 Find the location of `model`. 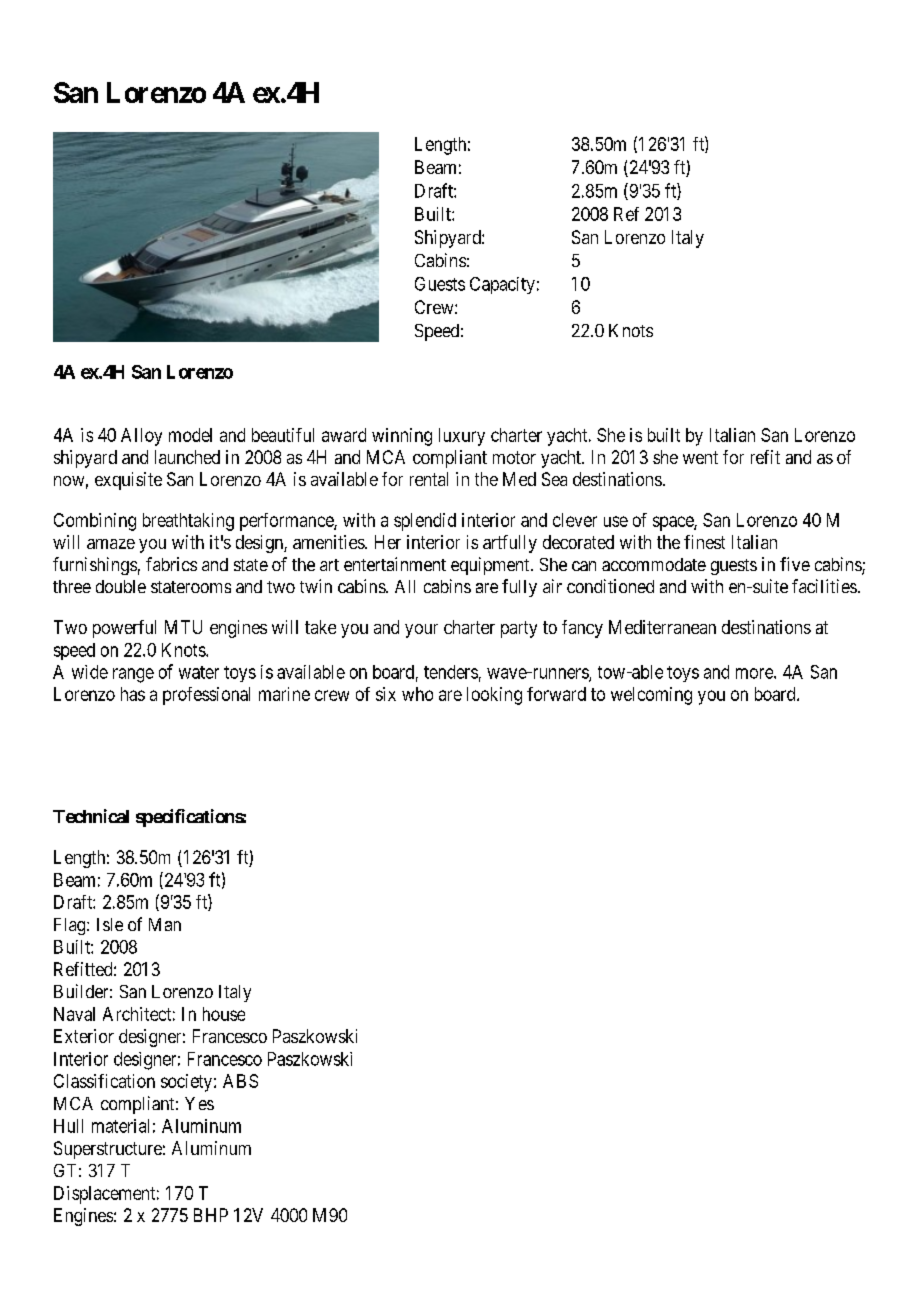

model is located at coordinates (190, 435).
